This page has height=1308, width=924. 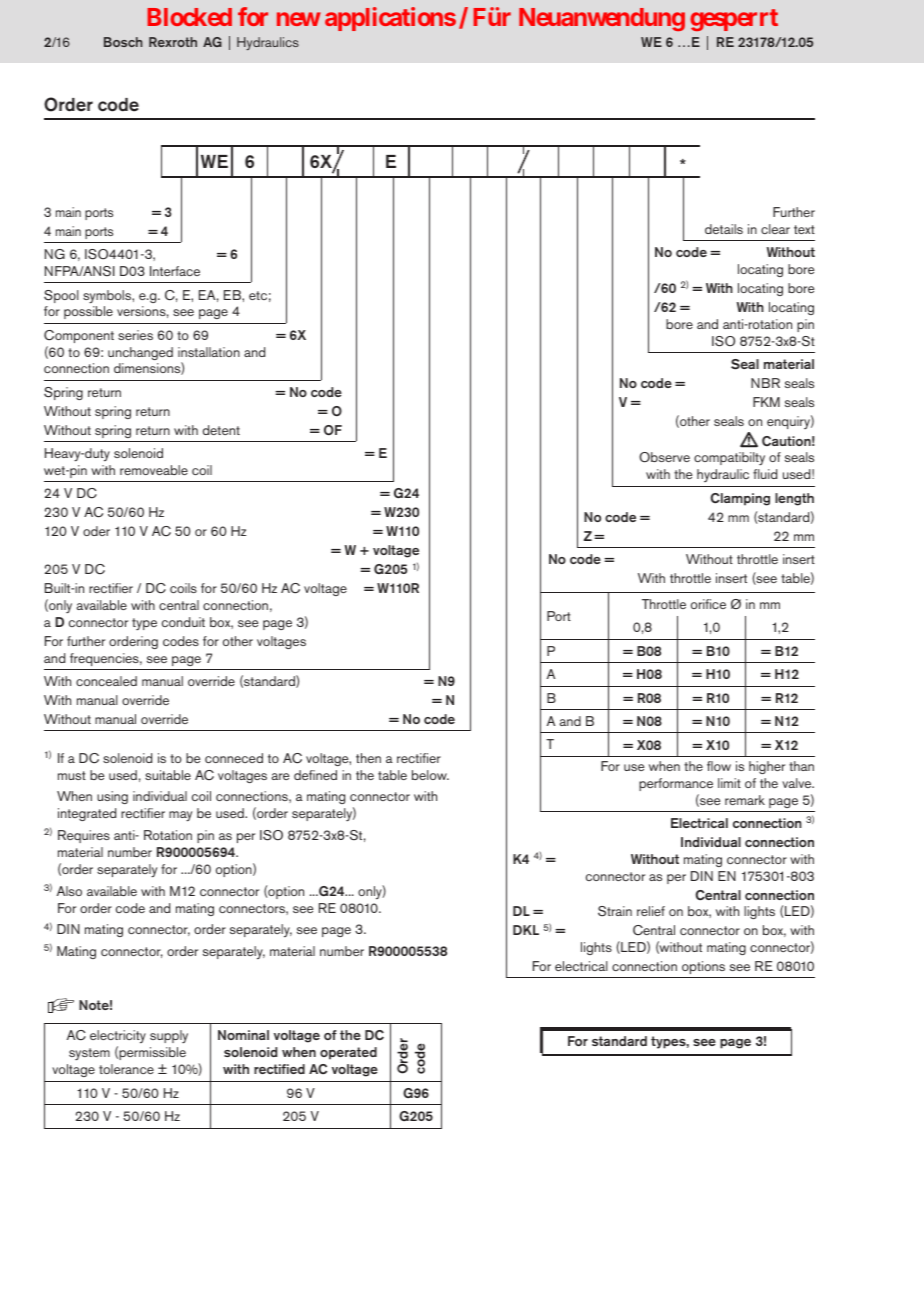 I want to click on concealed, so click(x=106, y=681).
